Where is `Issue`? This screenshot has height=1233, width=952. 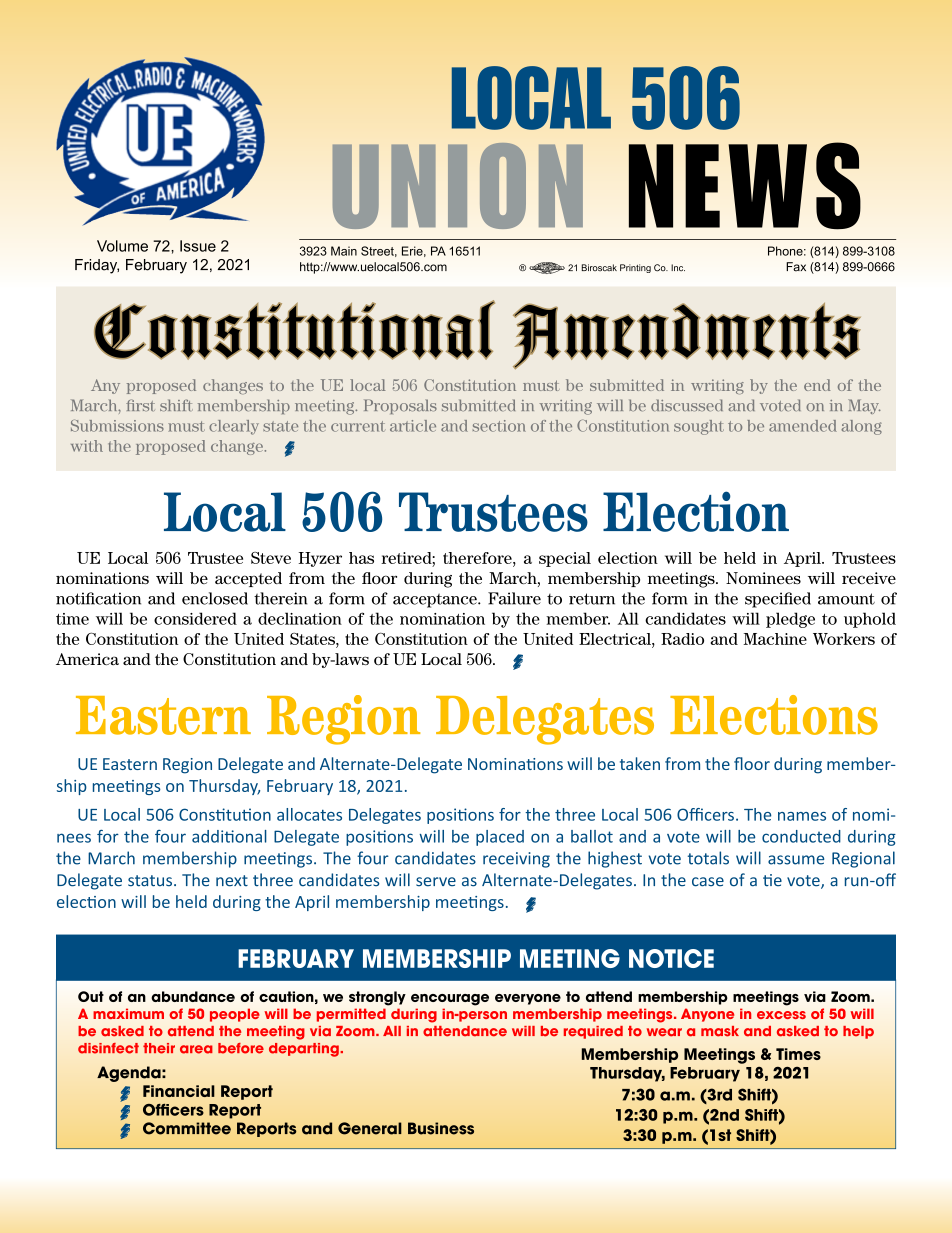 Issue is located at coordinates (198, 246).
